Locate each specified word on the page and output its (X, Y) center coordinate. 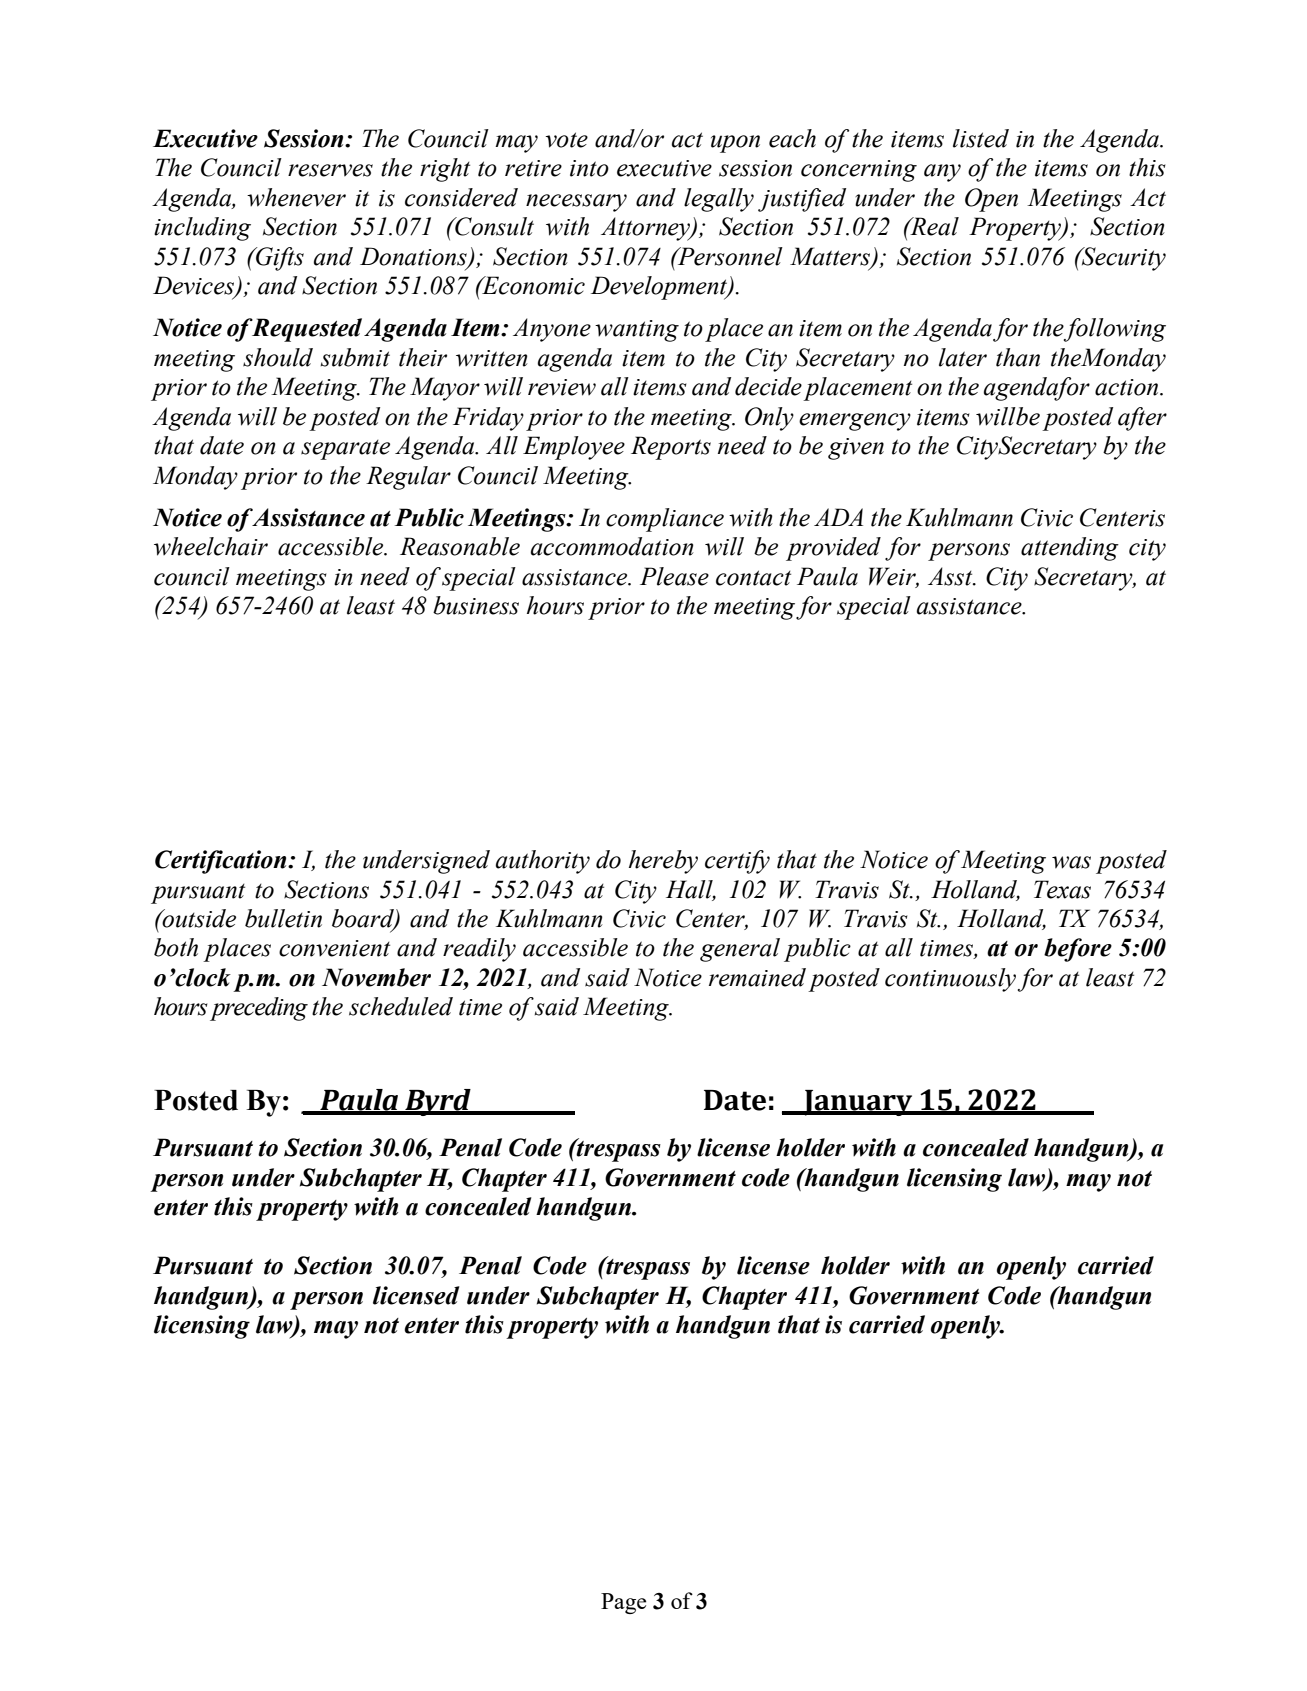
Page (623, 1603)
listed (981, 138)
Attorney (647, 229)
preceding (259, 1009)
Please (674, 576)
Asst (951, 576)
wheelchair (211, 546)
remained (757, 977)
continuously (950, 980)
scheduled (401, 1006)
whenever (296, 197)
